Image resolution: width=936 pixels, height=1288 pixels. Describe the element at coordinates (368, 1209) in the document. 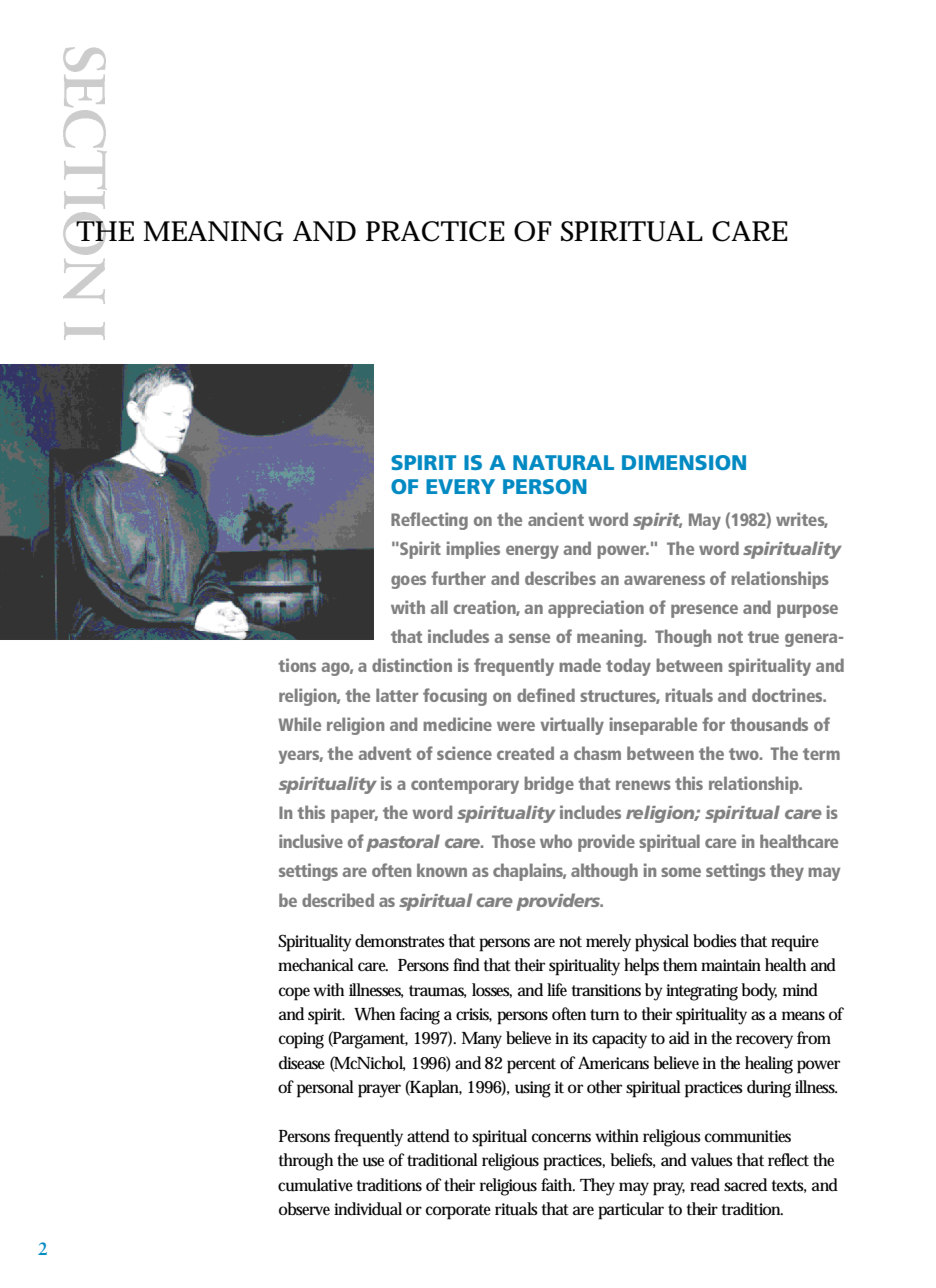

I see `individual` at that location.
